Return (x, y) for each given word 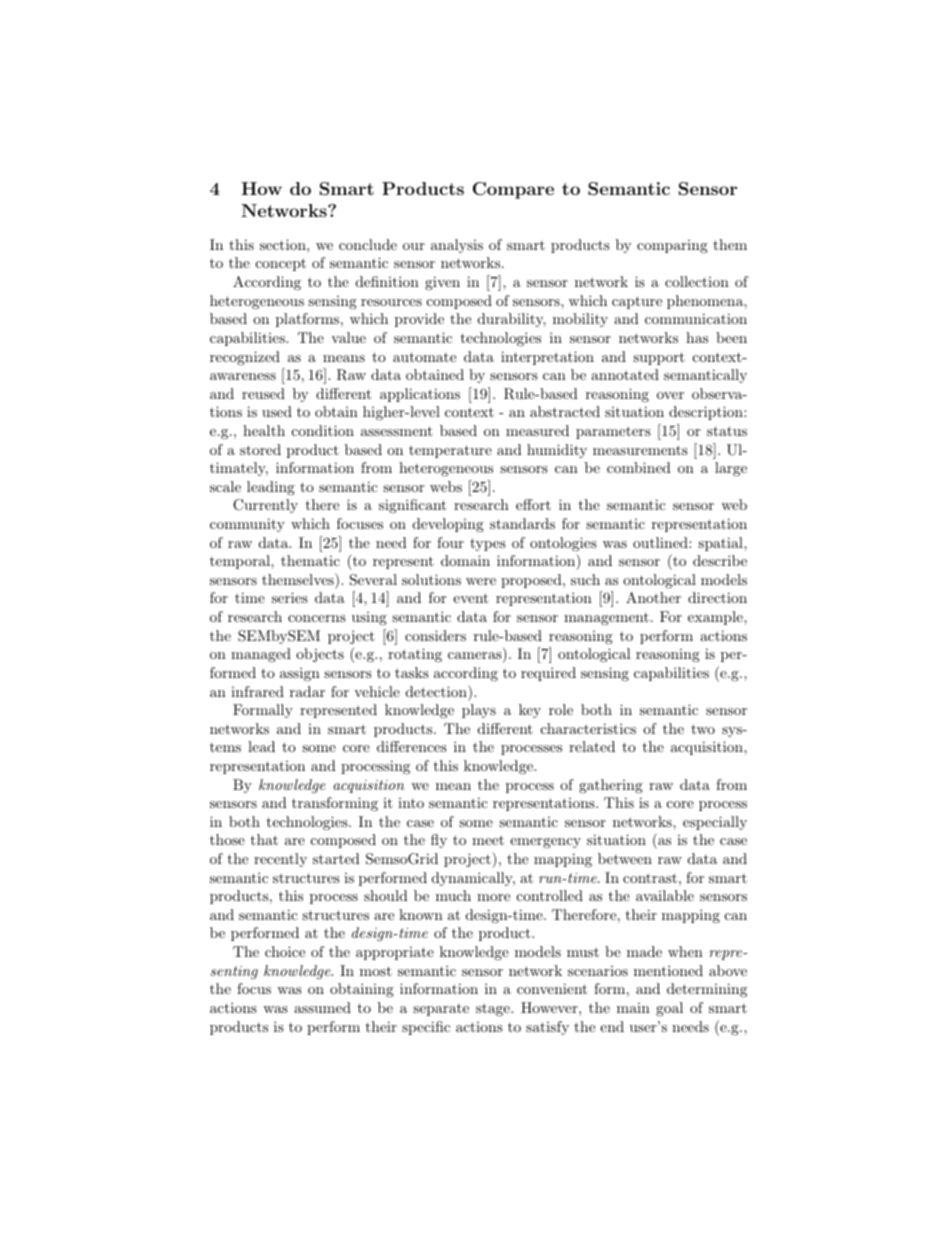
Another (653, 597)
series (290, 597)
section (284, 244)
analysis (457, 246)
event (470, 598)
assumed (322, 1007)
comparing (672, 246)
